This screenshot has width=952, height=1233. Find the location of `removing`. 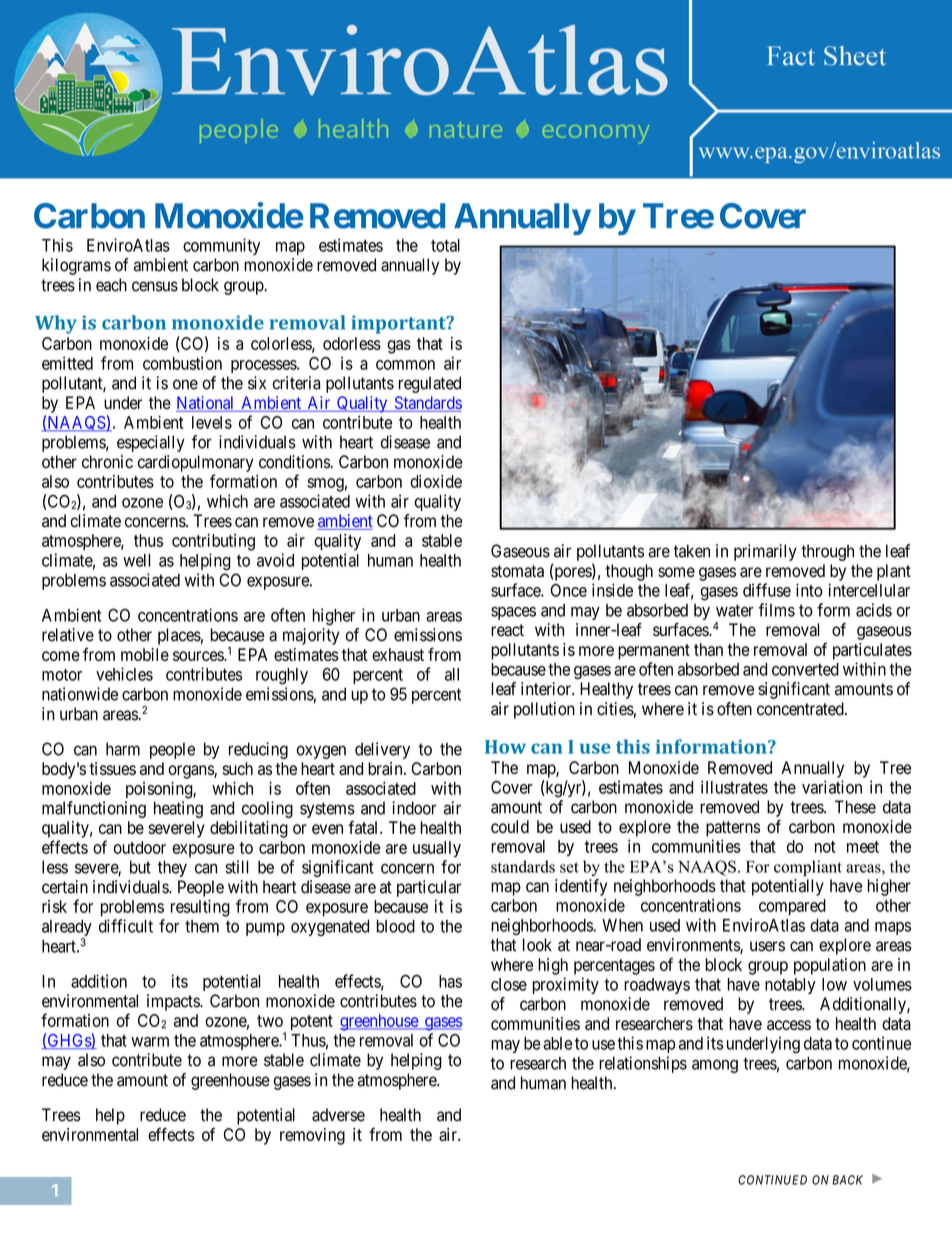

removing is located at coordinates (312, 1136).
